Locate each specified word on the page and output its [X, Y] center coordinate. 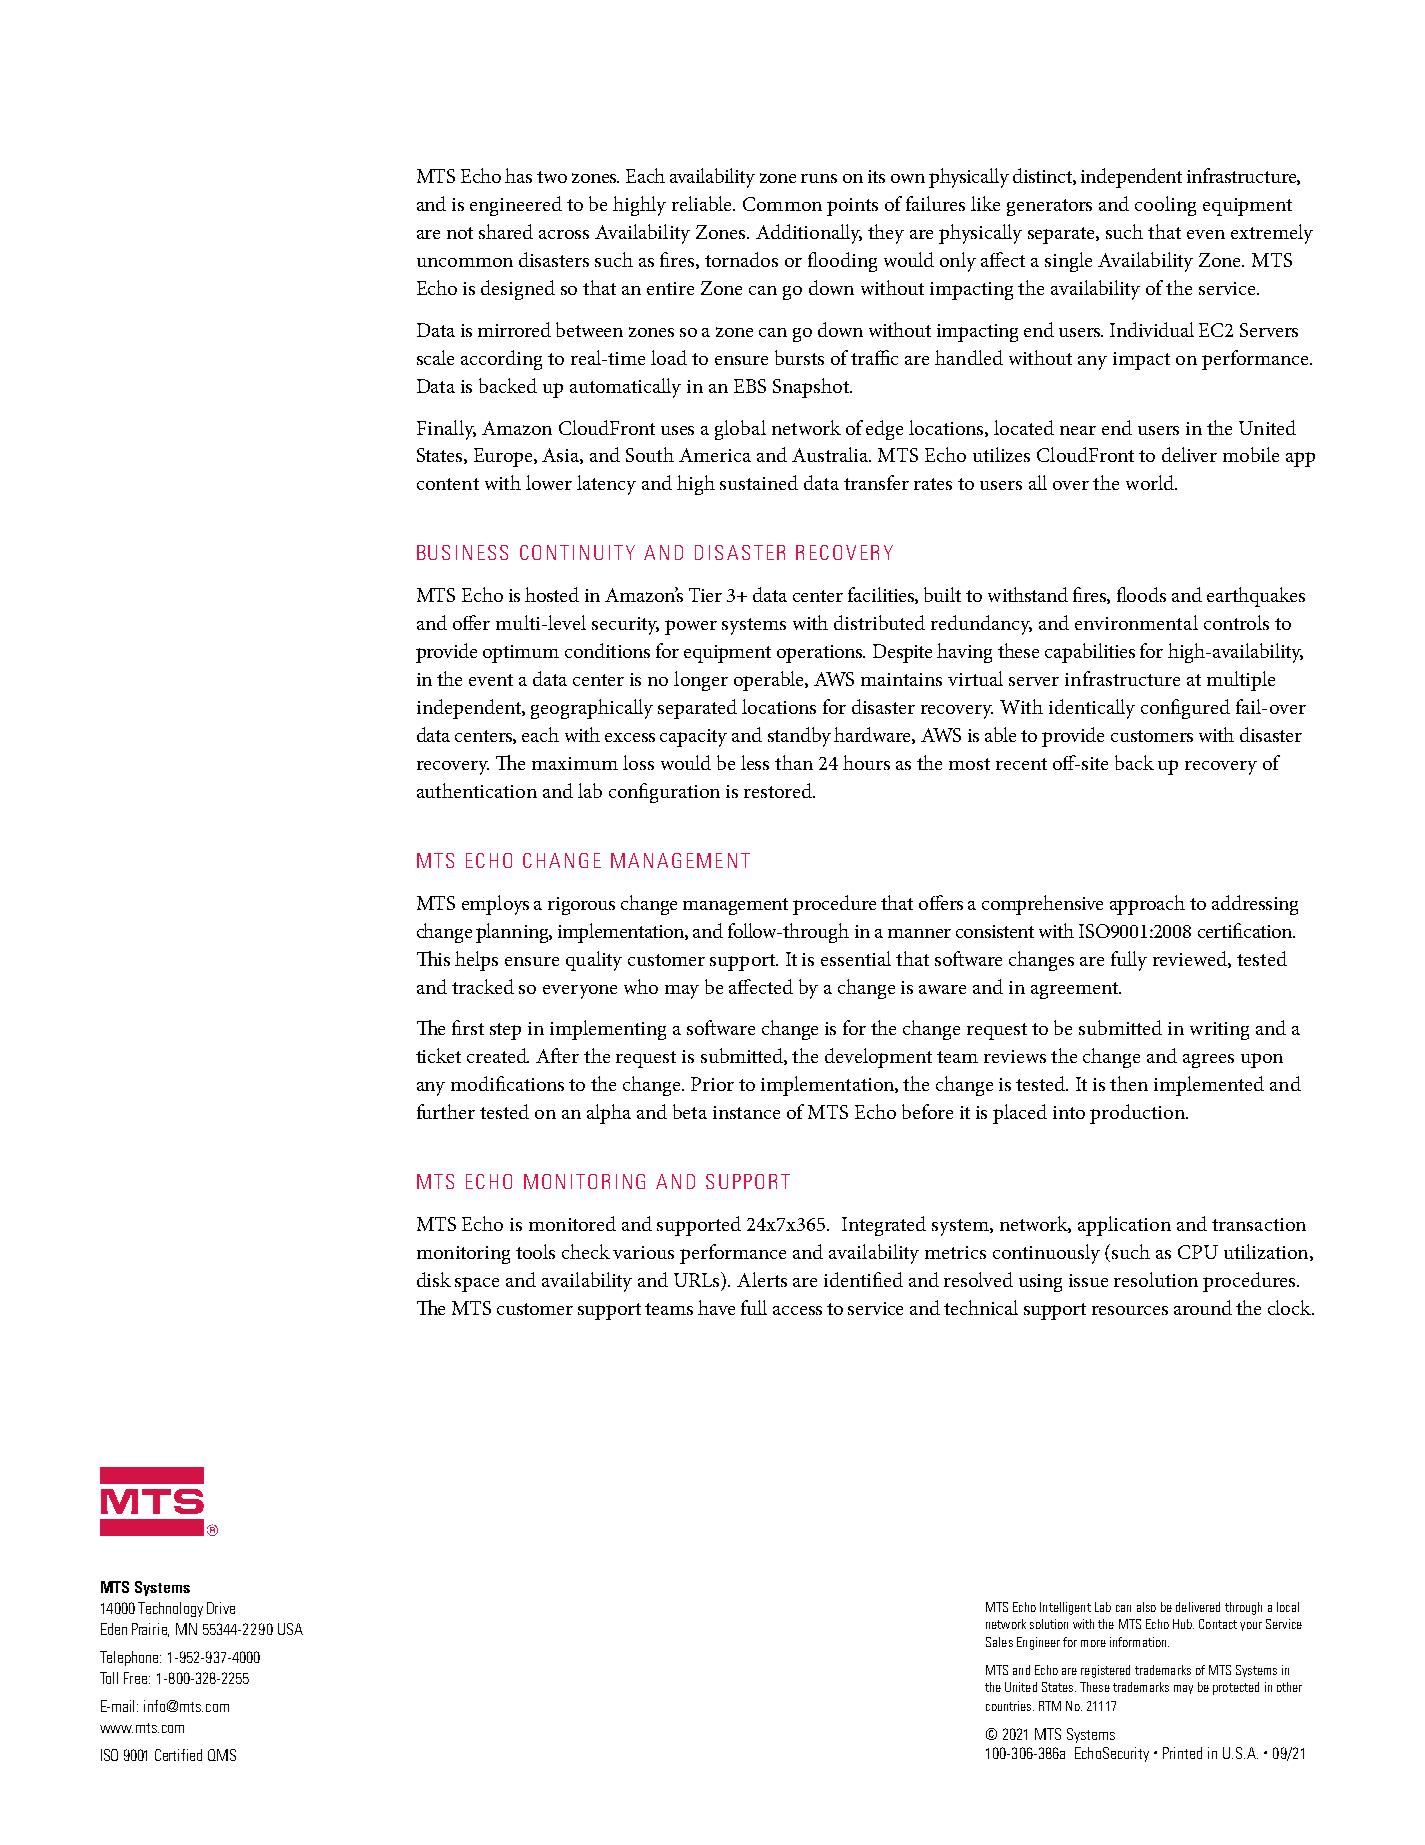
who [641, 986]
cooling [1165, 206]
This [433, 958]
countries [1008, 1706]
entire [670, 288]
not [460, 233]
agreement [1076, 990]
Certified [178, 1755]
